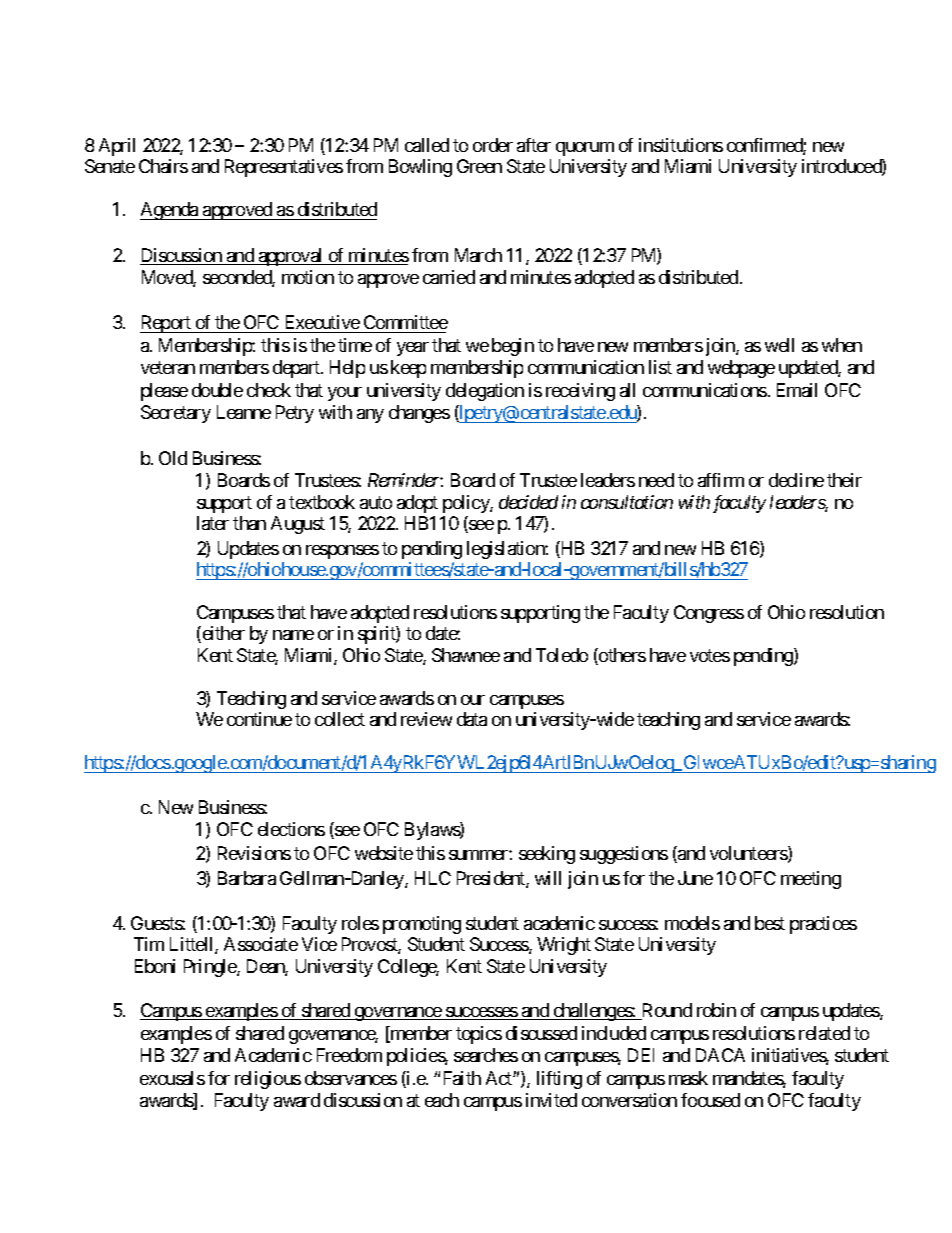  I want to click on Green, so click(479, 166).
